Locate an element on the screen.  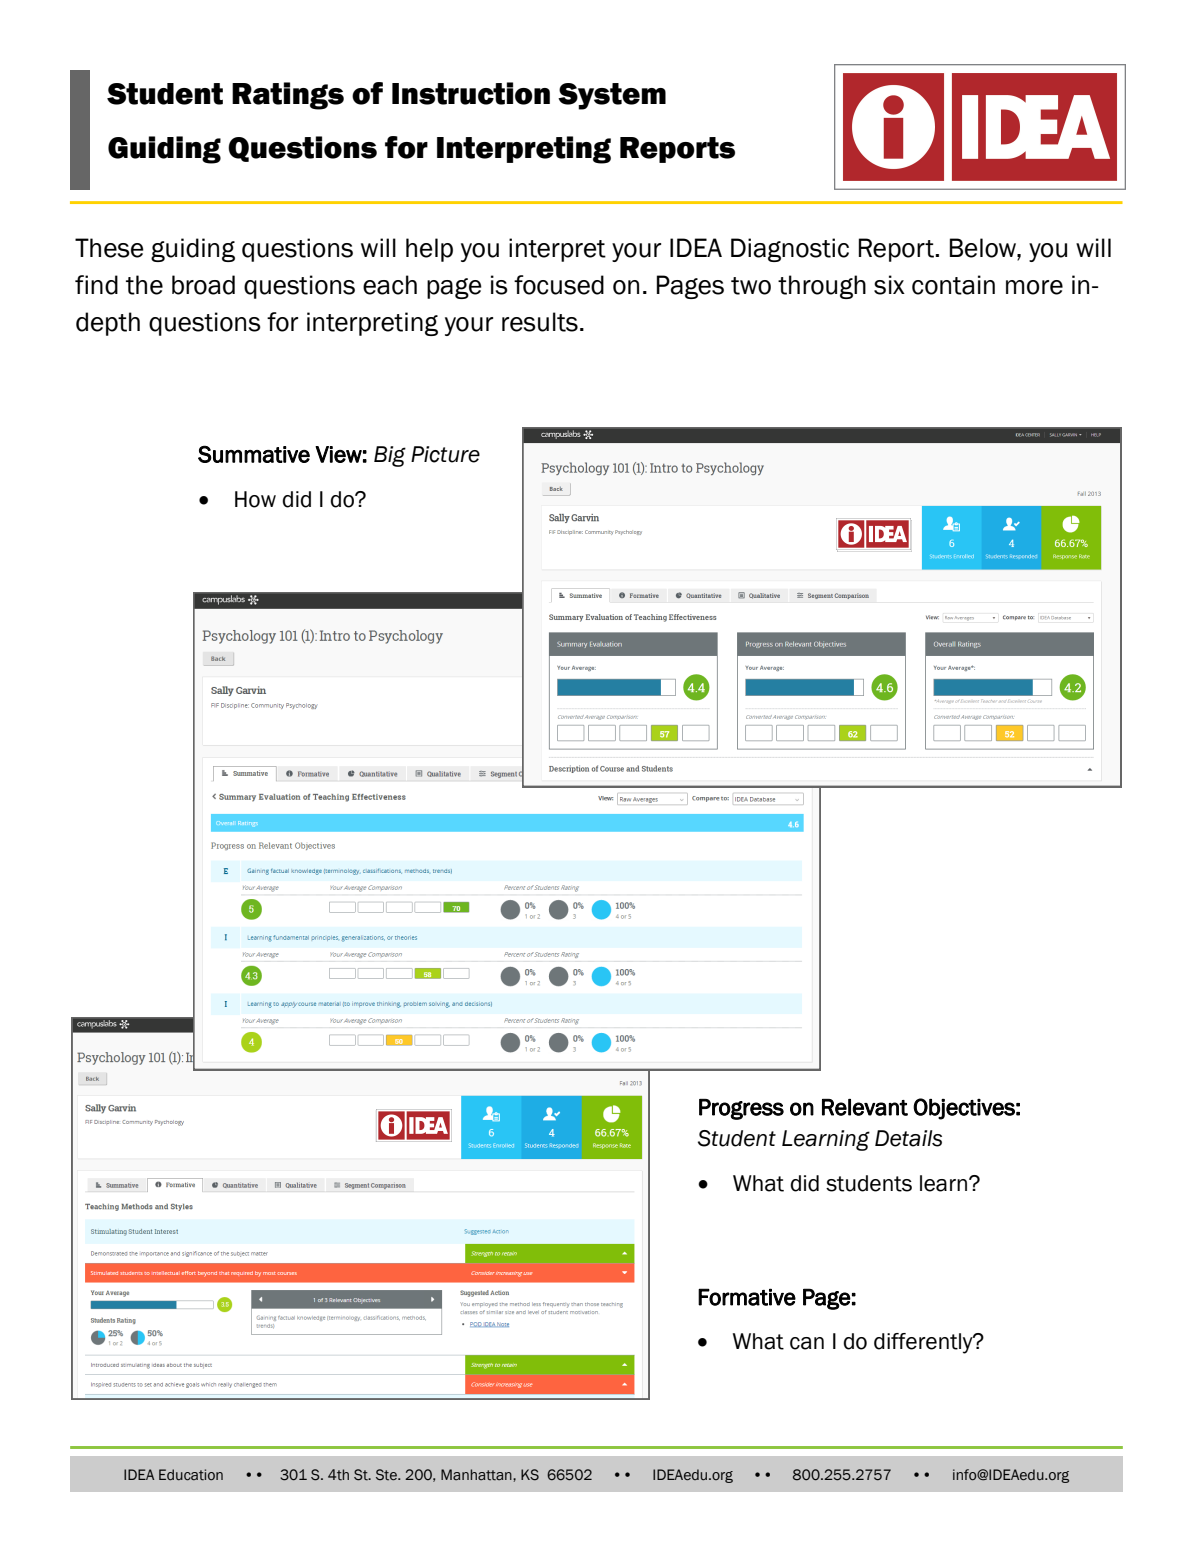
Details is located at coordinates (908, 1138).
